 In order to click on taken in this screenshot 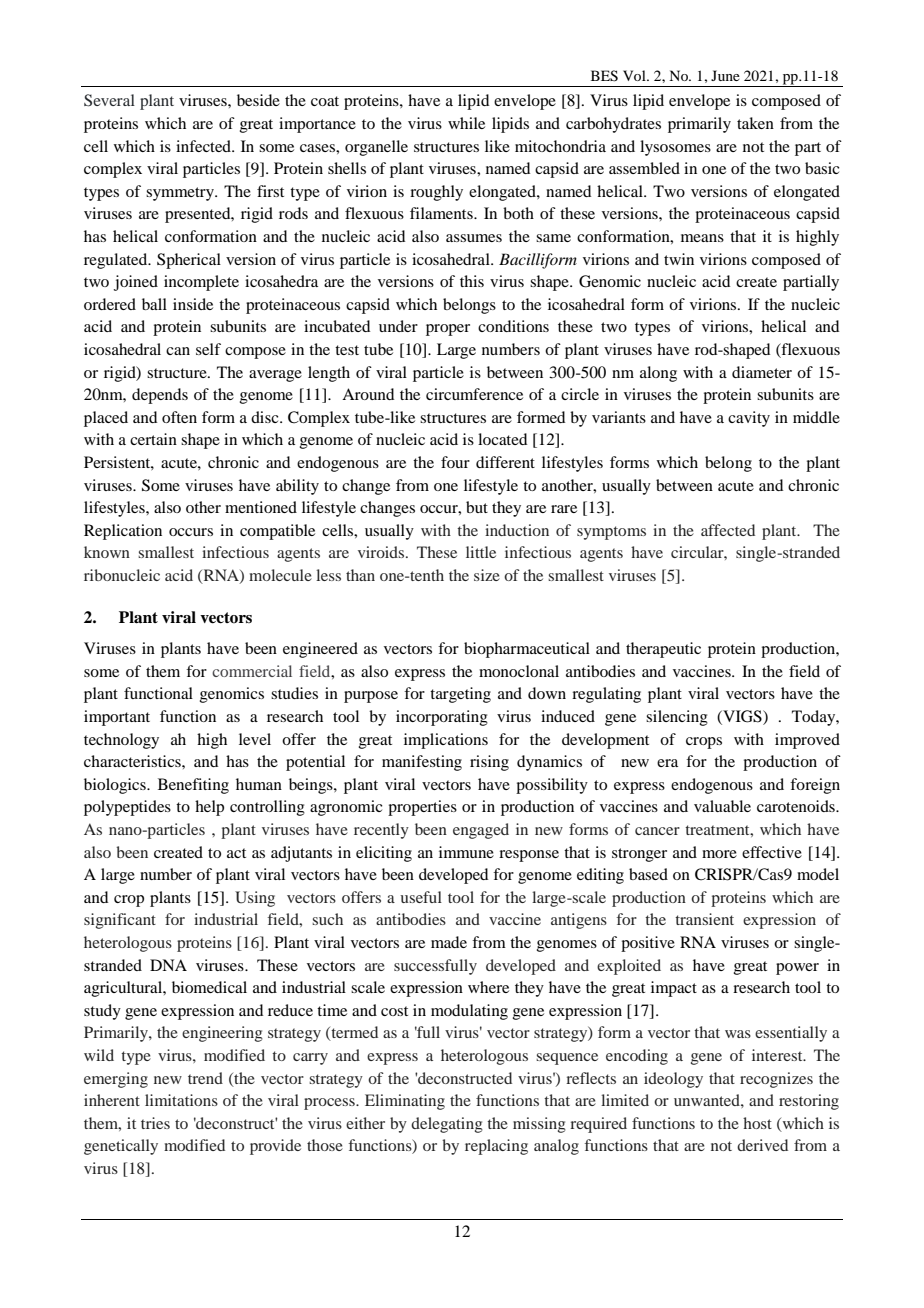, I will do `click(755, 123)`.
